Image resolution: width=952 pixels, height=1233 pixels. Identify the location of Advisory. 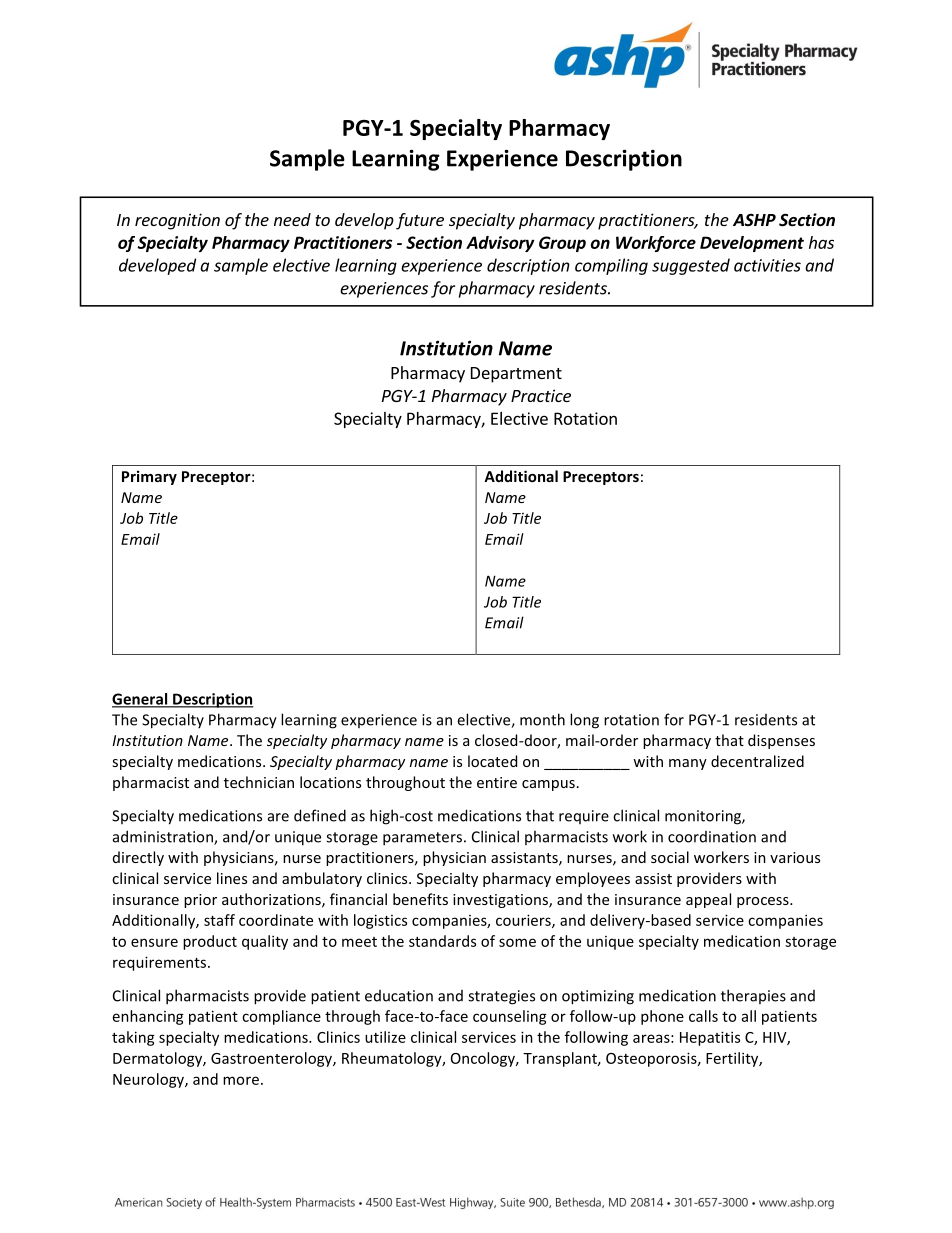
(500, 244).
